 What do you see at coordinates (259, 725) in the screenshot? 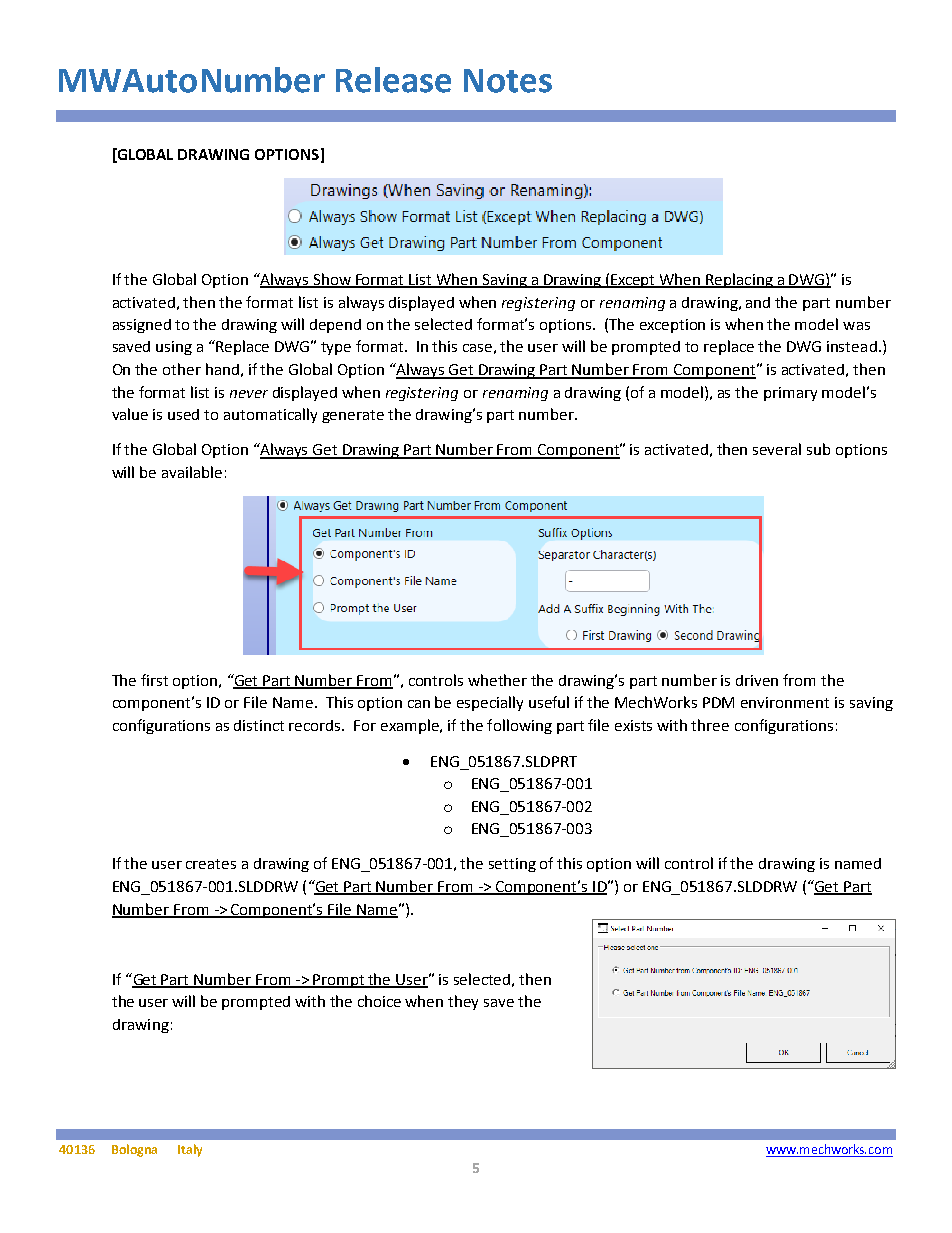
I see `distinct` at bounding box center [259, 725].
